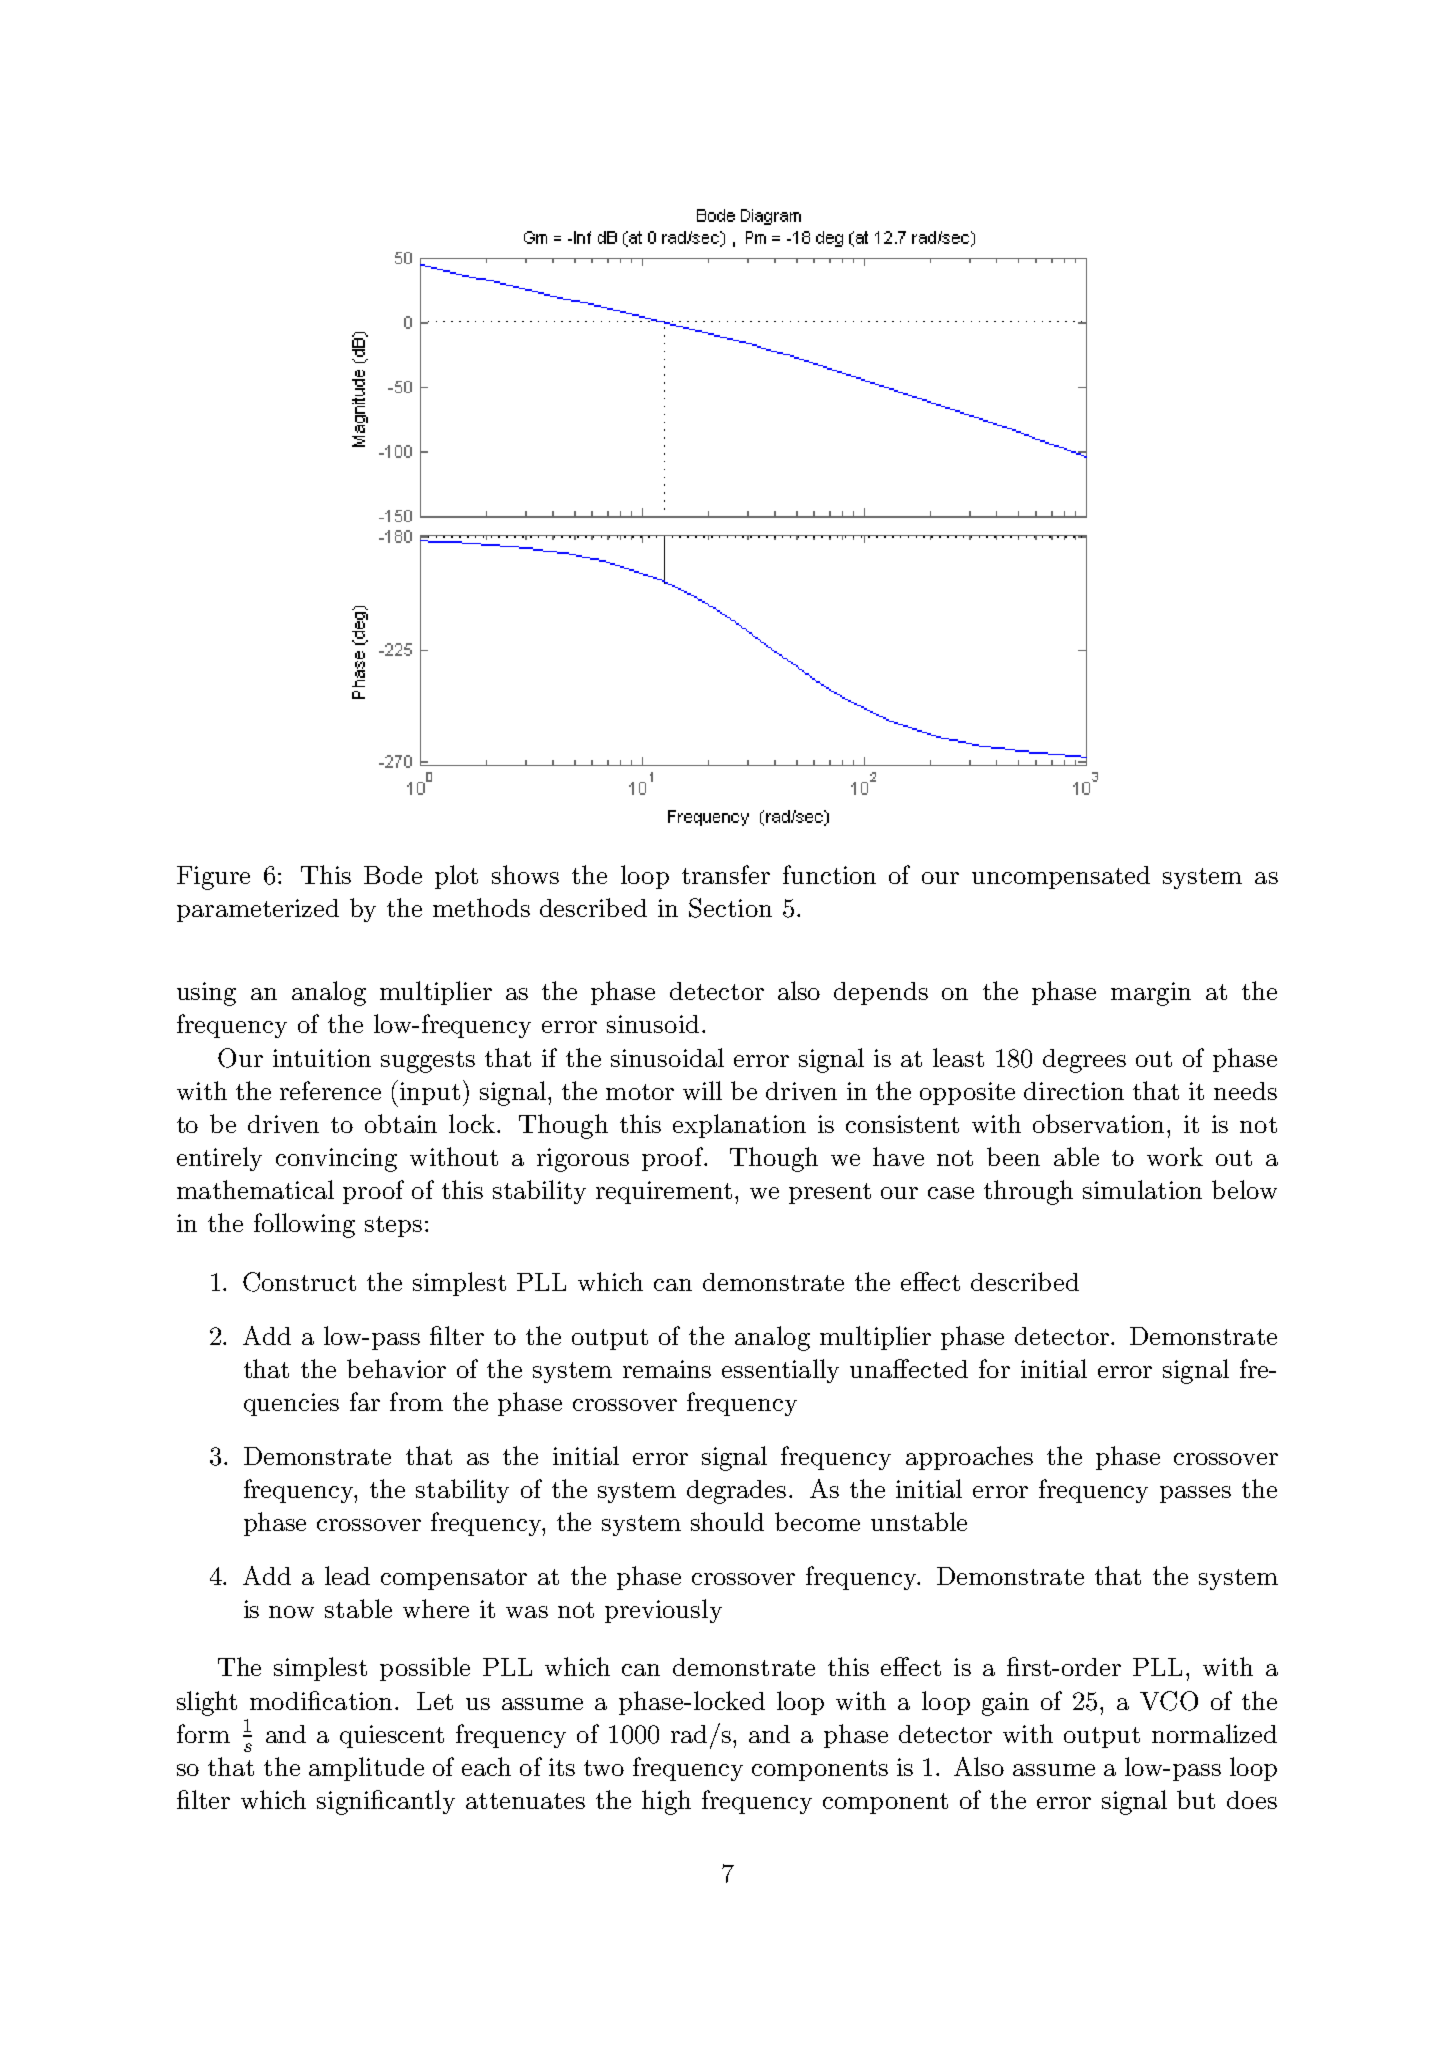 This screenshot has width=1455, height=2058. Describe the element at coordinates (366, 1769) in the screenshot. I see `amplitude` at that location.
